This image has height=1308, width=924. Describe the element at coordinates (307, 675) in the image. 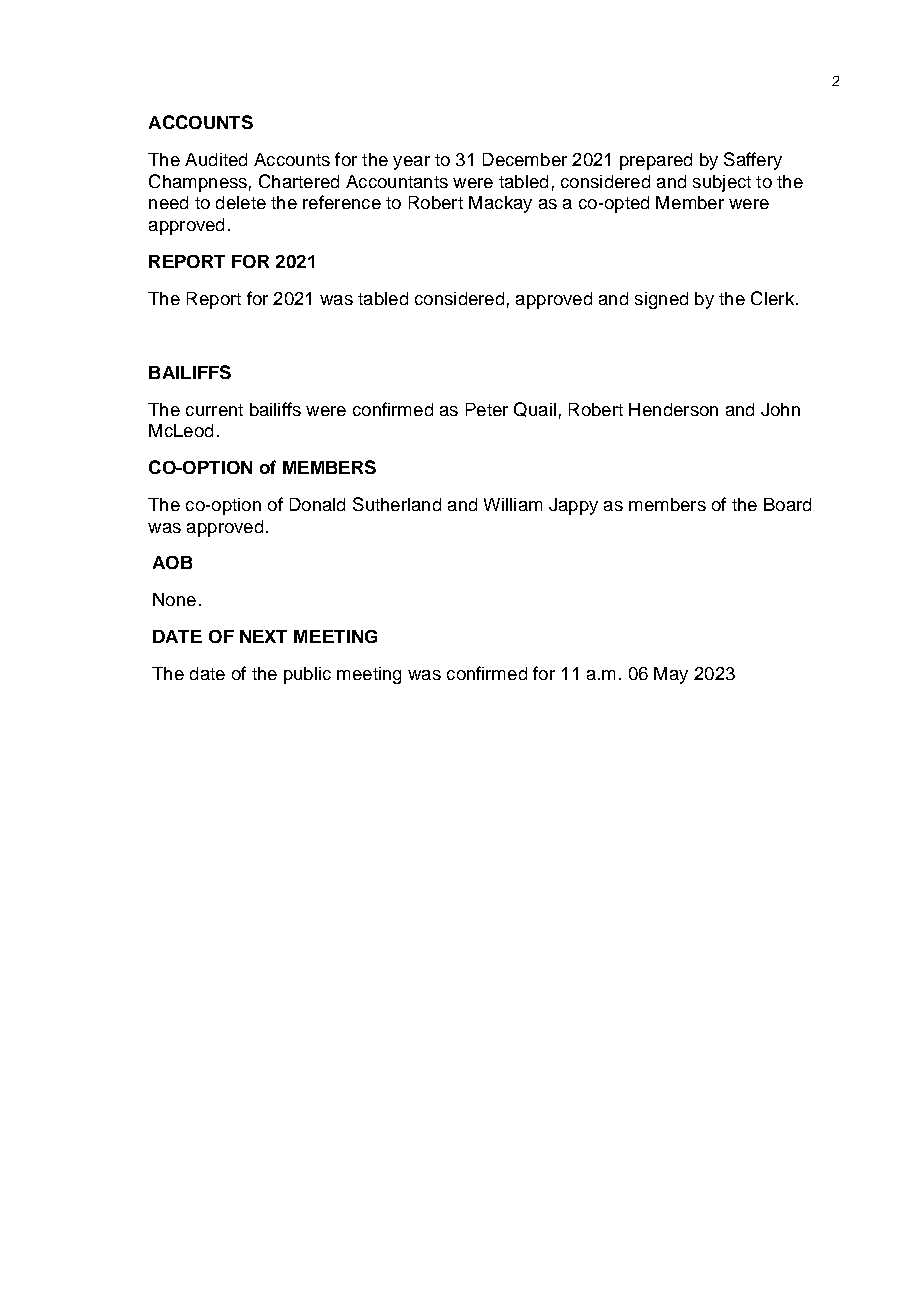

I see `public` at that location.
